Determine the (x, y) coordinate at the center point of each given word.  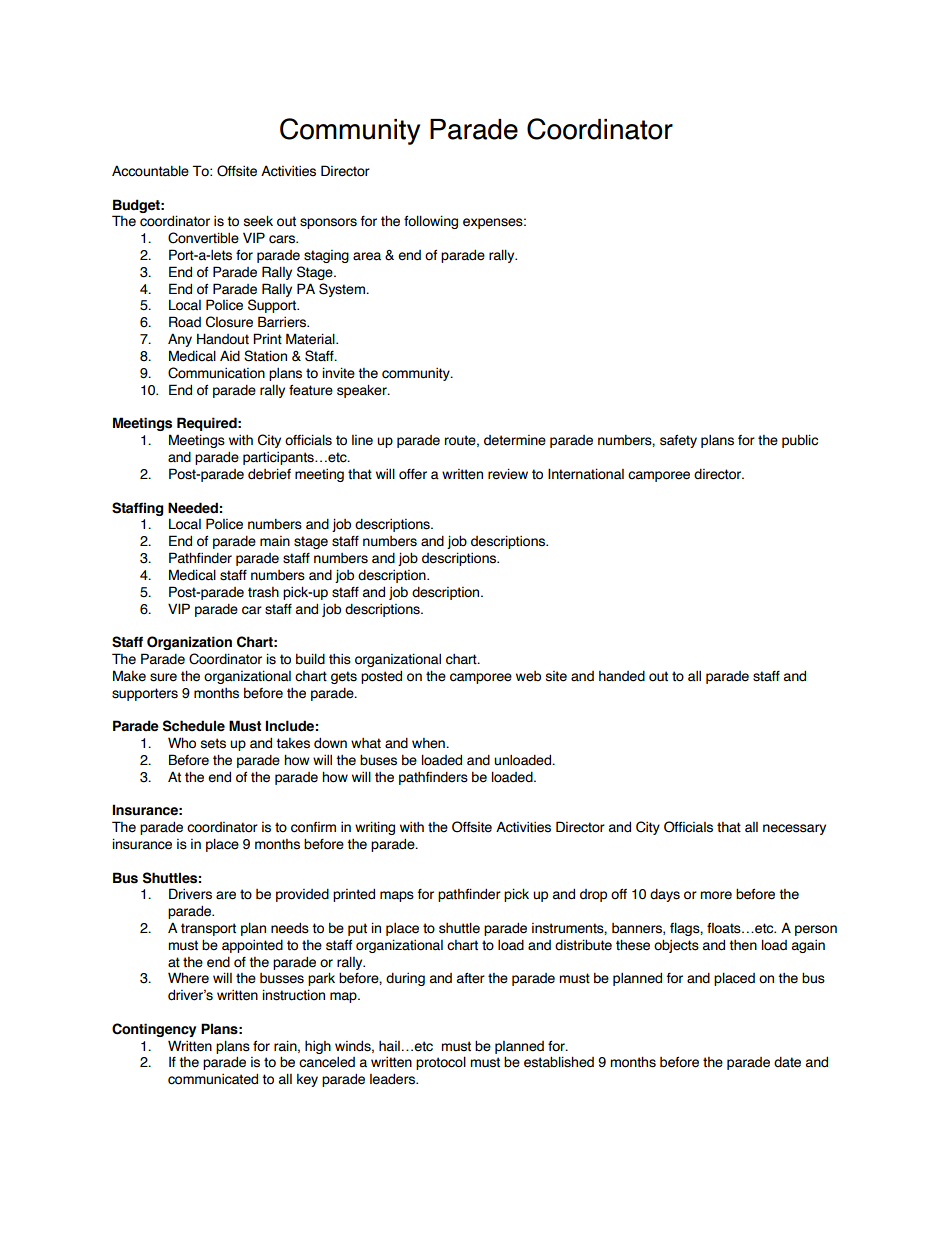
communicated (213, 1079)
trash (263, 592)
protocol (441, 1063)
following (431, 222)
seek (258, 221)
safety (678, 441)
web (528, 676)
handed (622, 676)
